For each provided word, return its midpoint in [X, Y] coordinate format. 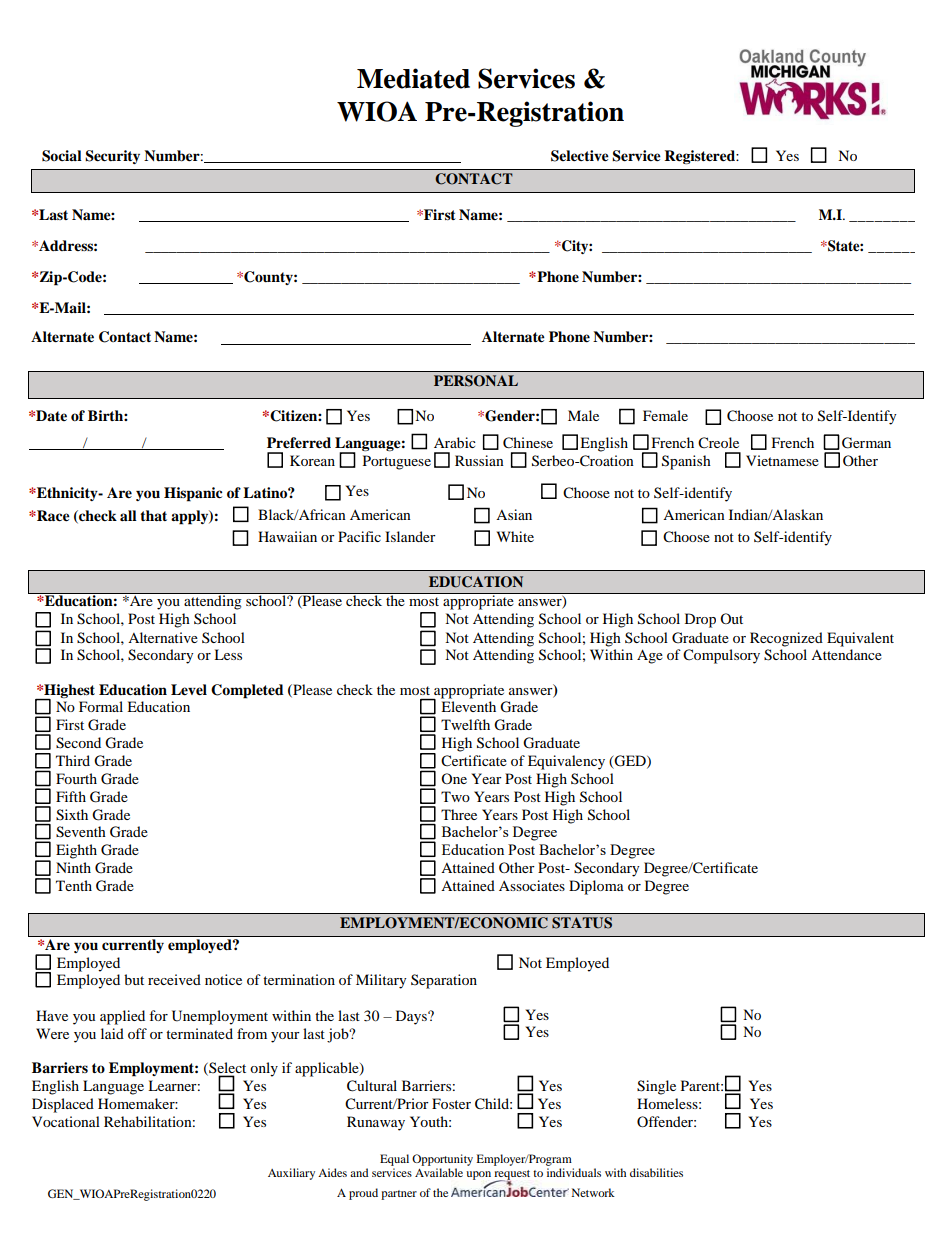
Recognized [786, 639]
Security [112, 157]
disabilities [656, 1172]
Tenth [74, 885]
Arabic [455, 442]
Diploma [596, 887]
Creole [718, 443]
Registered [700, 157]
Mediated [413, 78]
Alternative [163, 637]
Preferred [299, 443]
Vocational [66, 1121]
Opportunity [442, 1160]
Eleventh [468, 706]
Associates [532, 885]
